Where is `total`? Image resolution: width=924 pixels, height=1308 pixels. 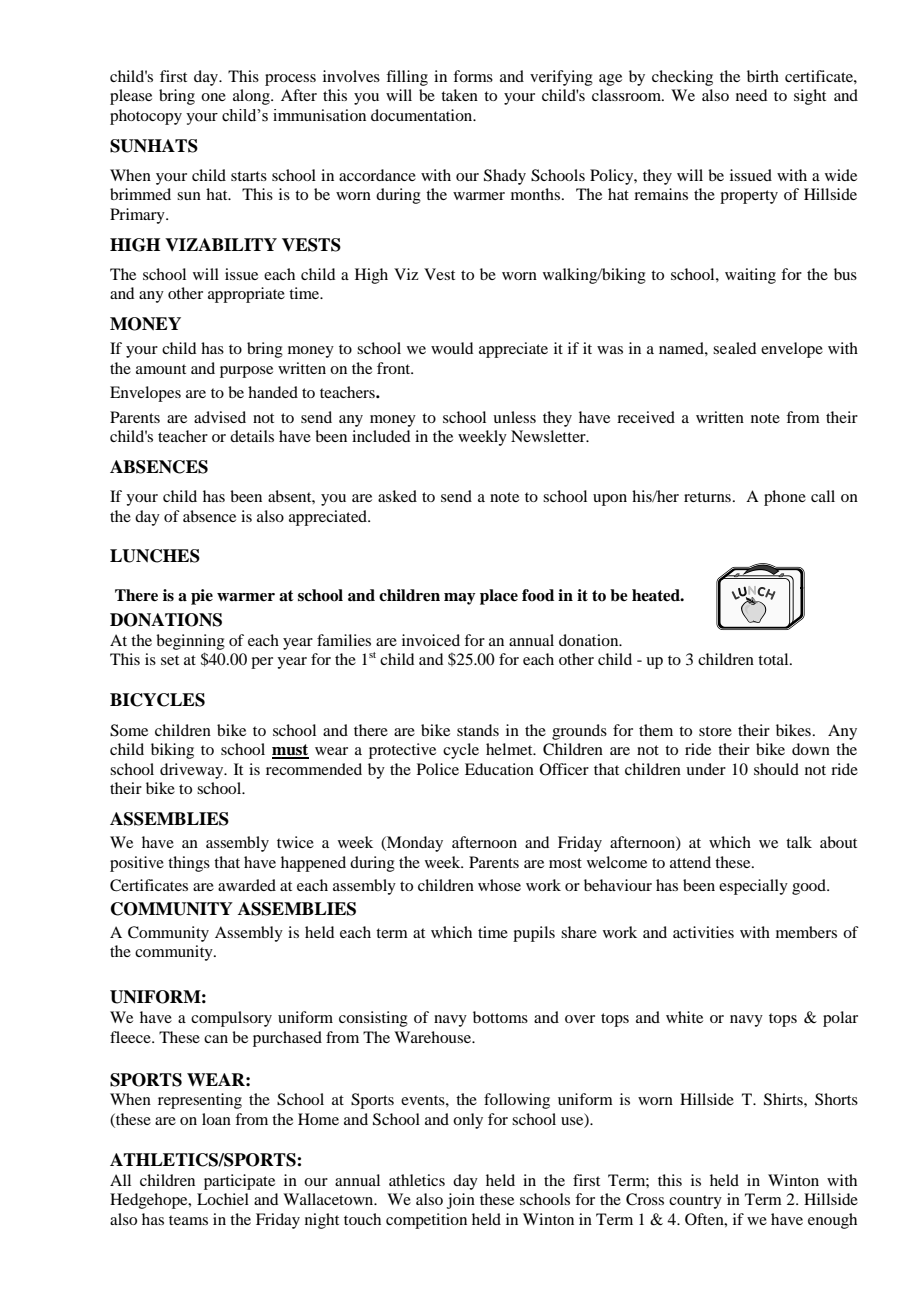 total is located at coordinates (774, 659).
